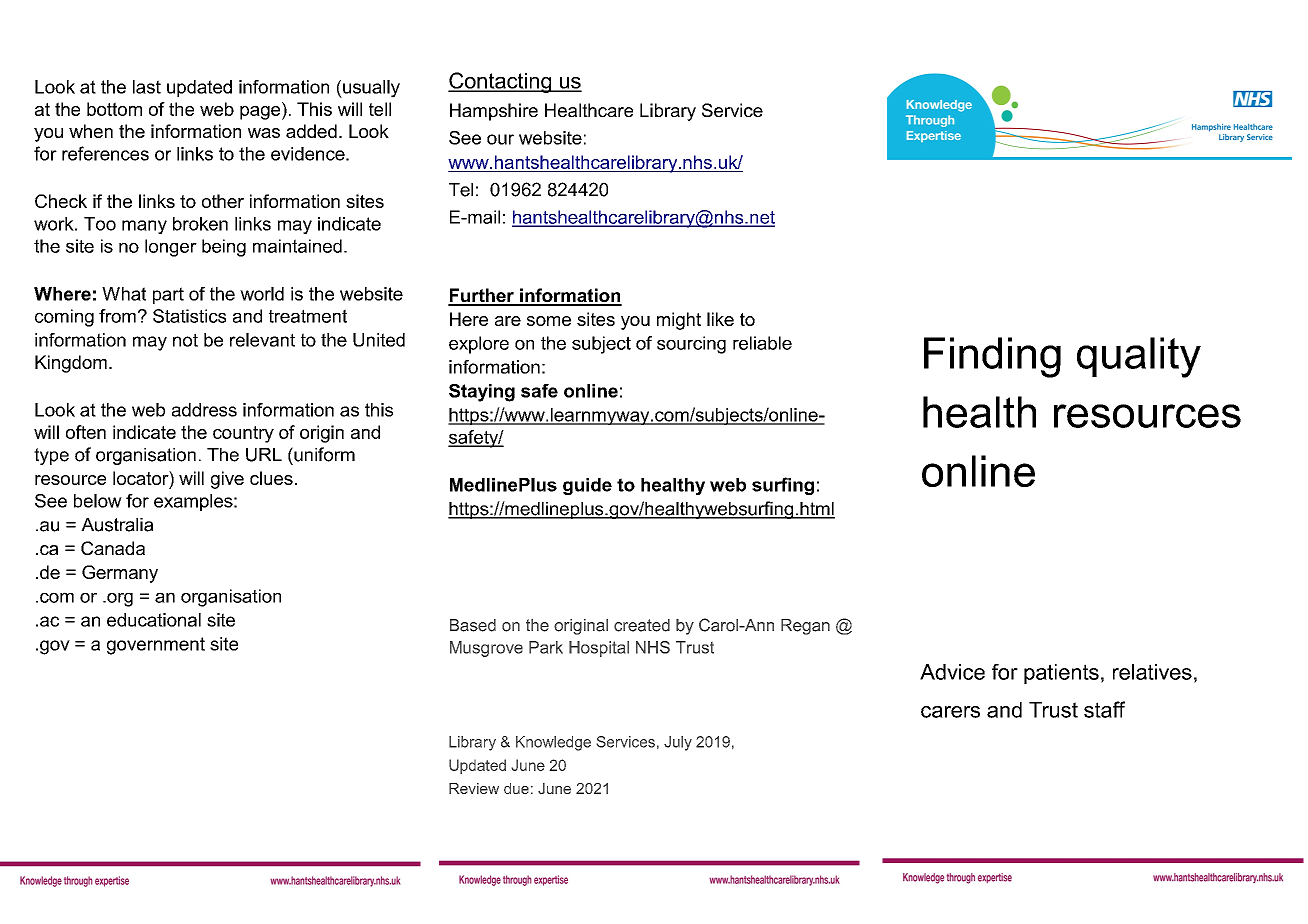 This image has width=1308, height=924. I want to click on created, so click(642, 625).
